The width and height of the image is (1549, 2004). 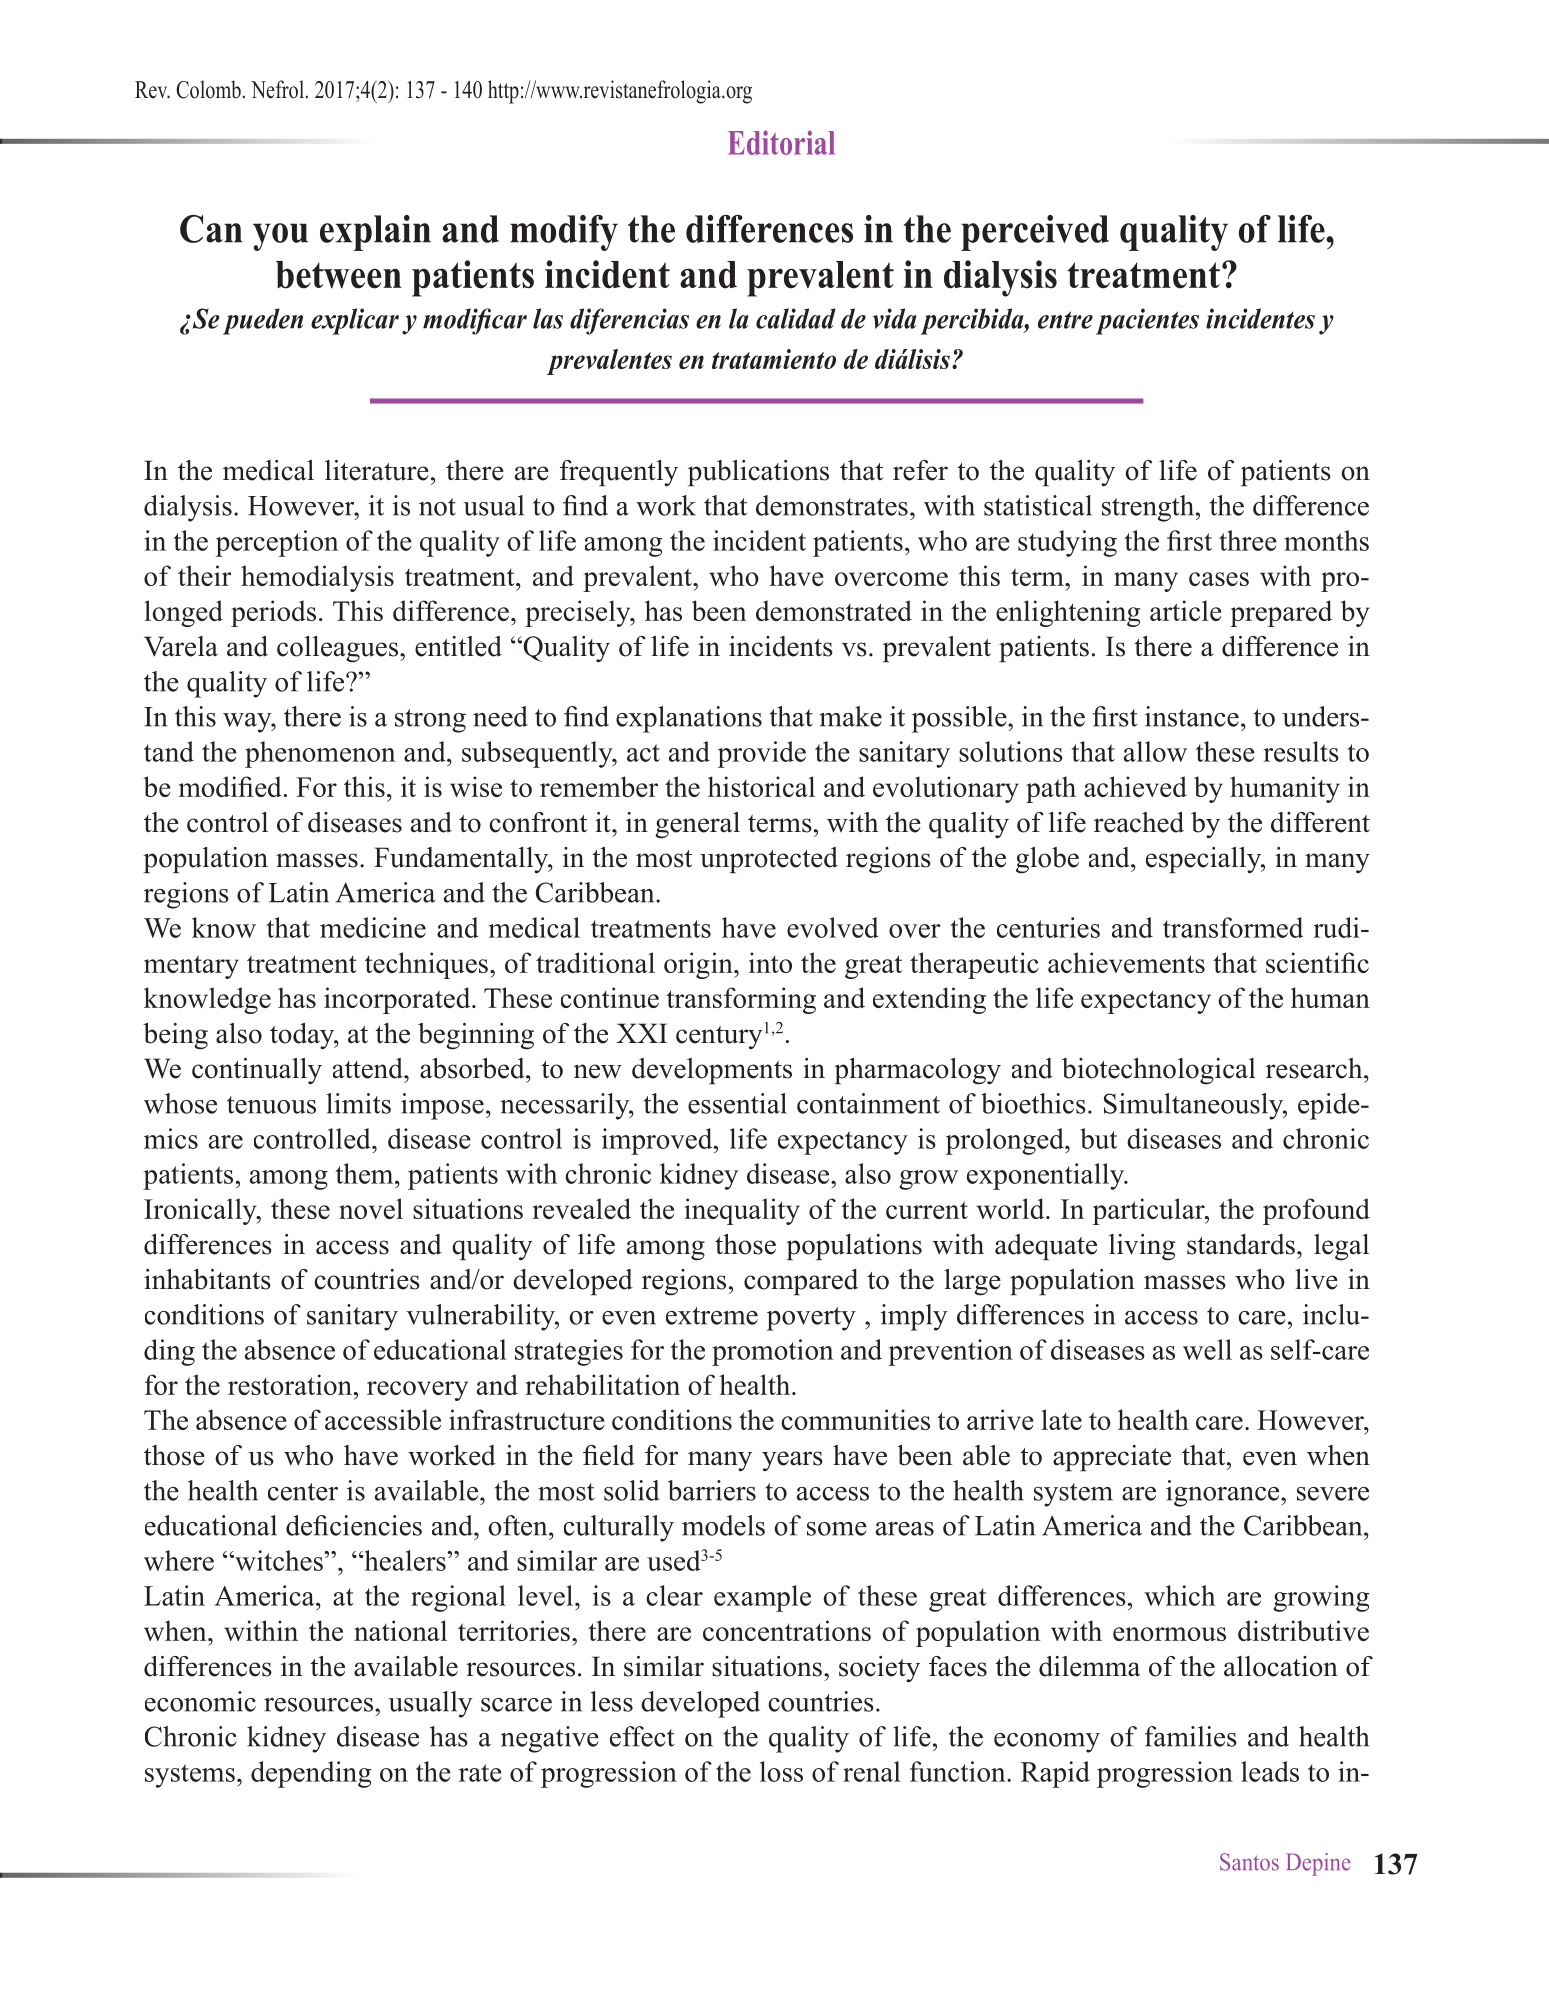 I want to click on unprotected, so click(x=769, y=860).
